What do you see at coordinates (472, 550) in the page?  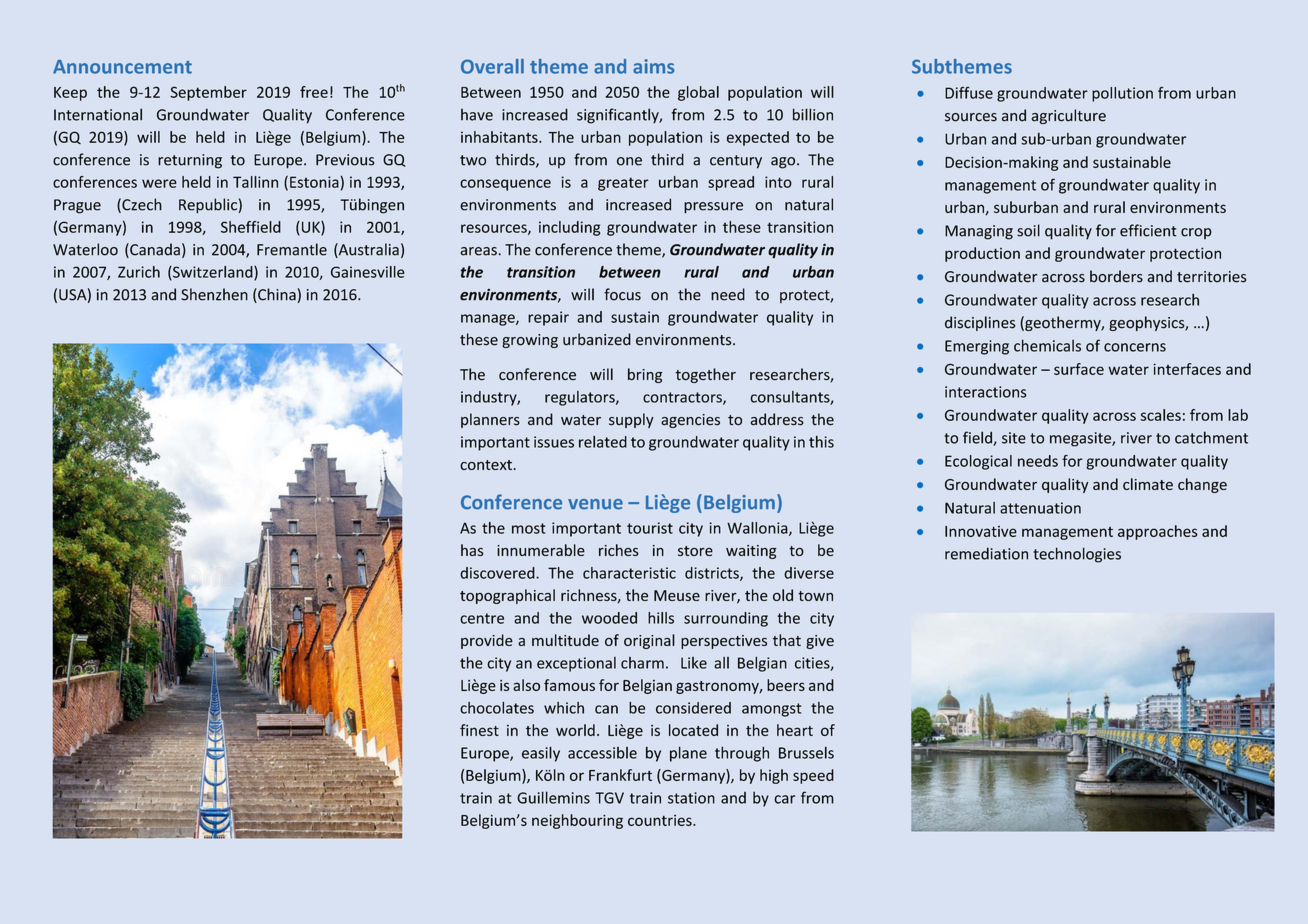 I see `has` at bounding box center [472, 550].
